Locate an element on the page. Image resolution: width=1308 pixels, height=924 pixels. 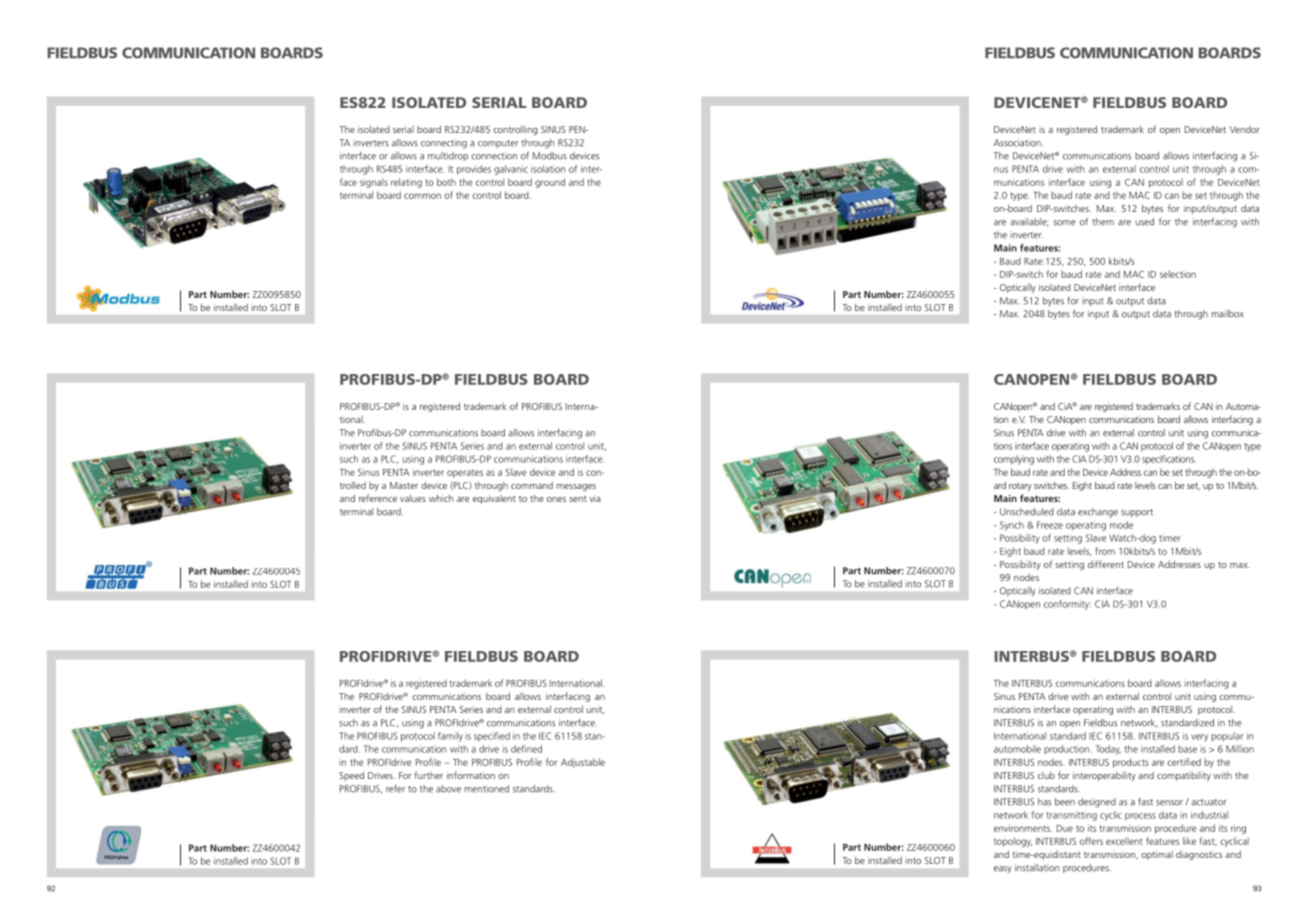
Vendor is located at coordinates (1244, 129).
